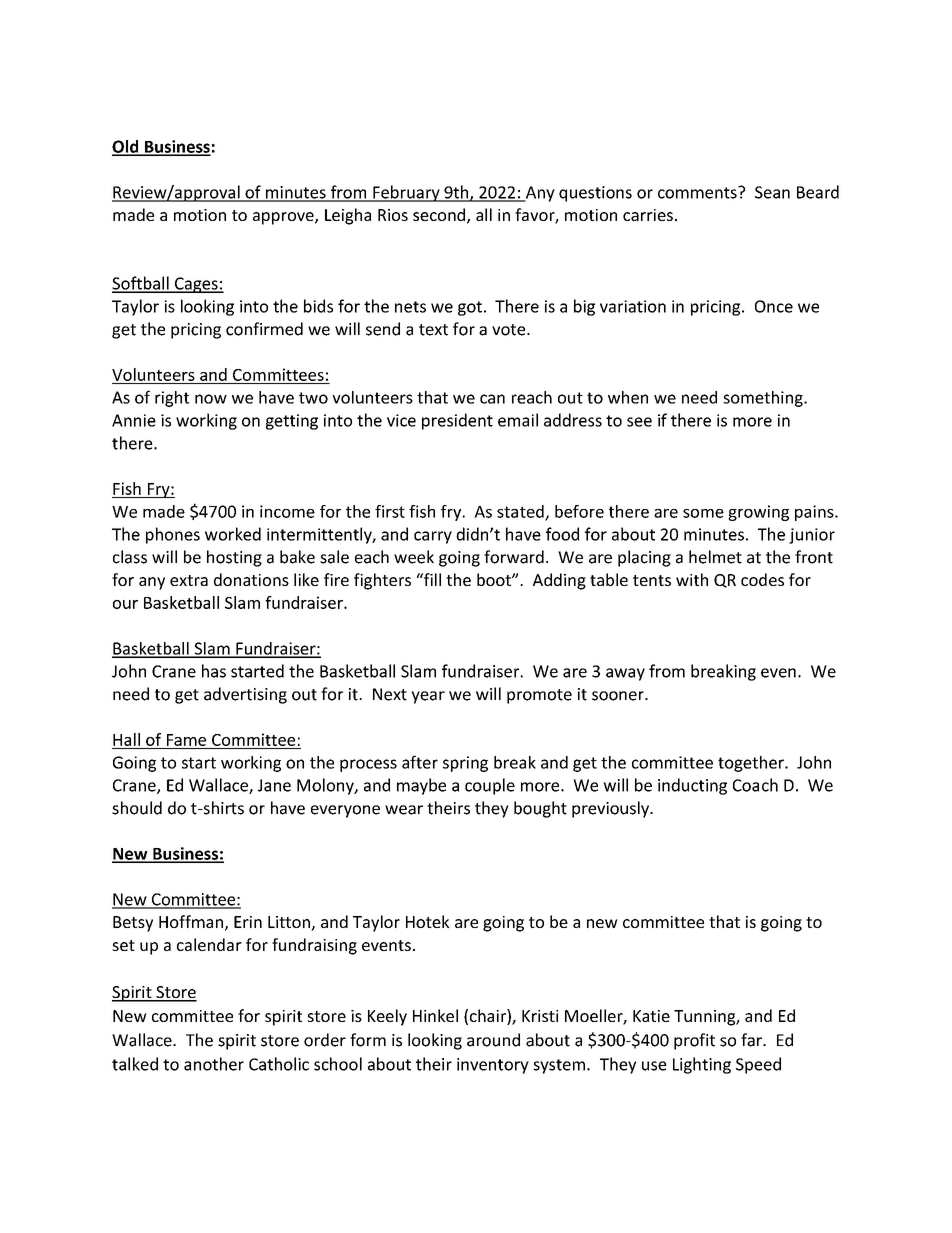 Image resolution: width=952 pixels, height=1233 pixels. Describe the element at coordinates (126, 147) in the screenshot. I see `Old` at that location.
